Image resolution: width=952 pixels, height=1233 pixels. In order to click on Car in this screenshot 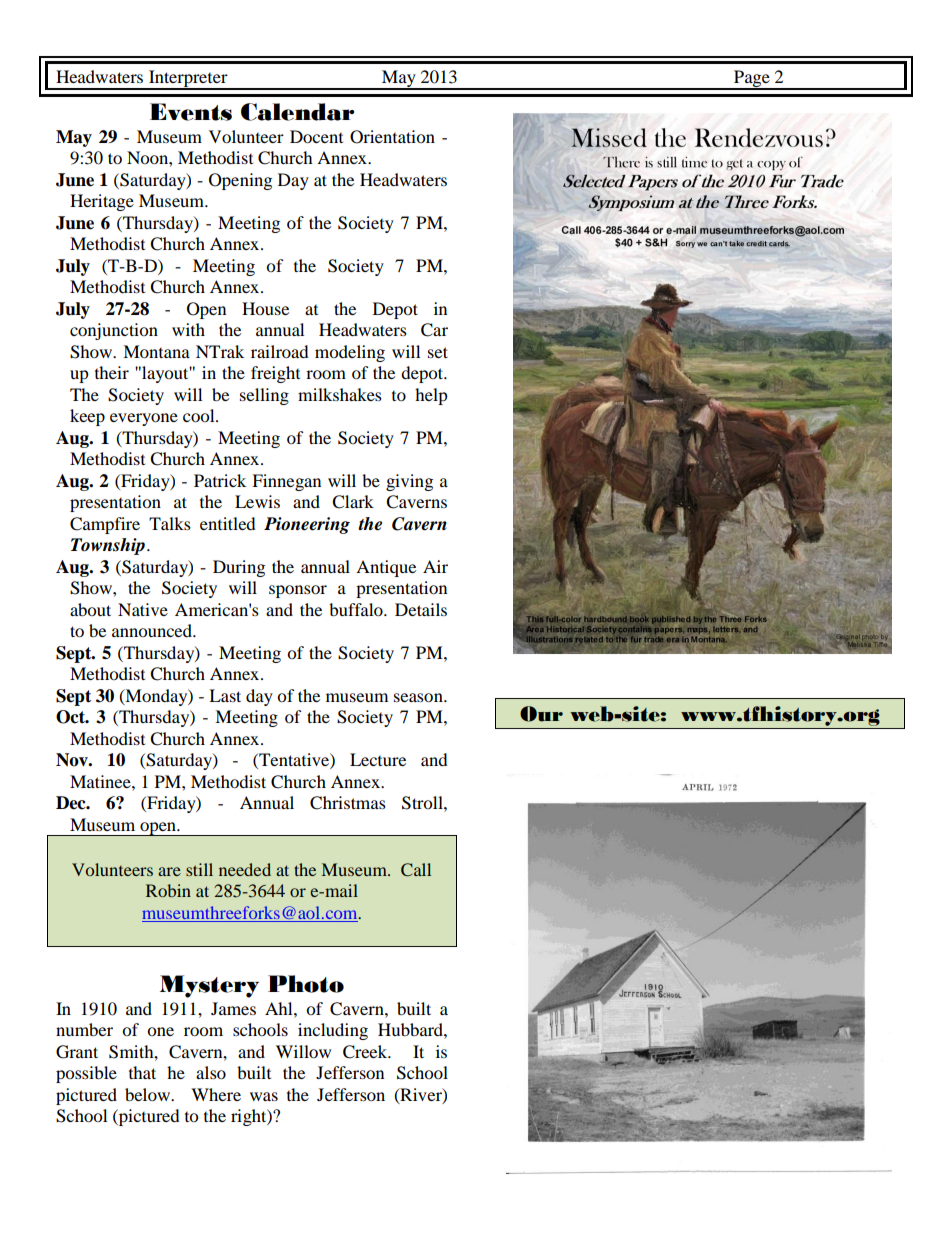, I will do `click(434, 330)`.
